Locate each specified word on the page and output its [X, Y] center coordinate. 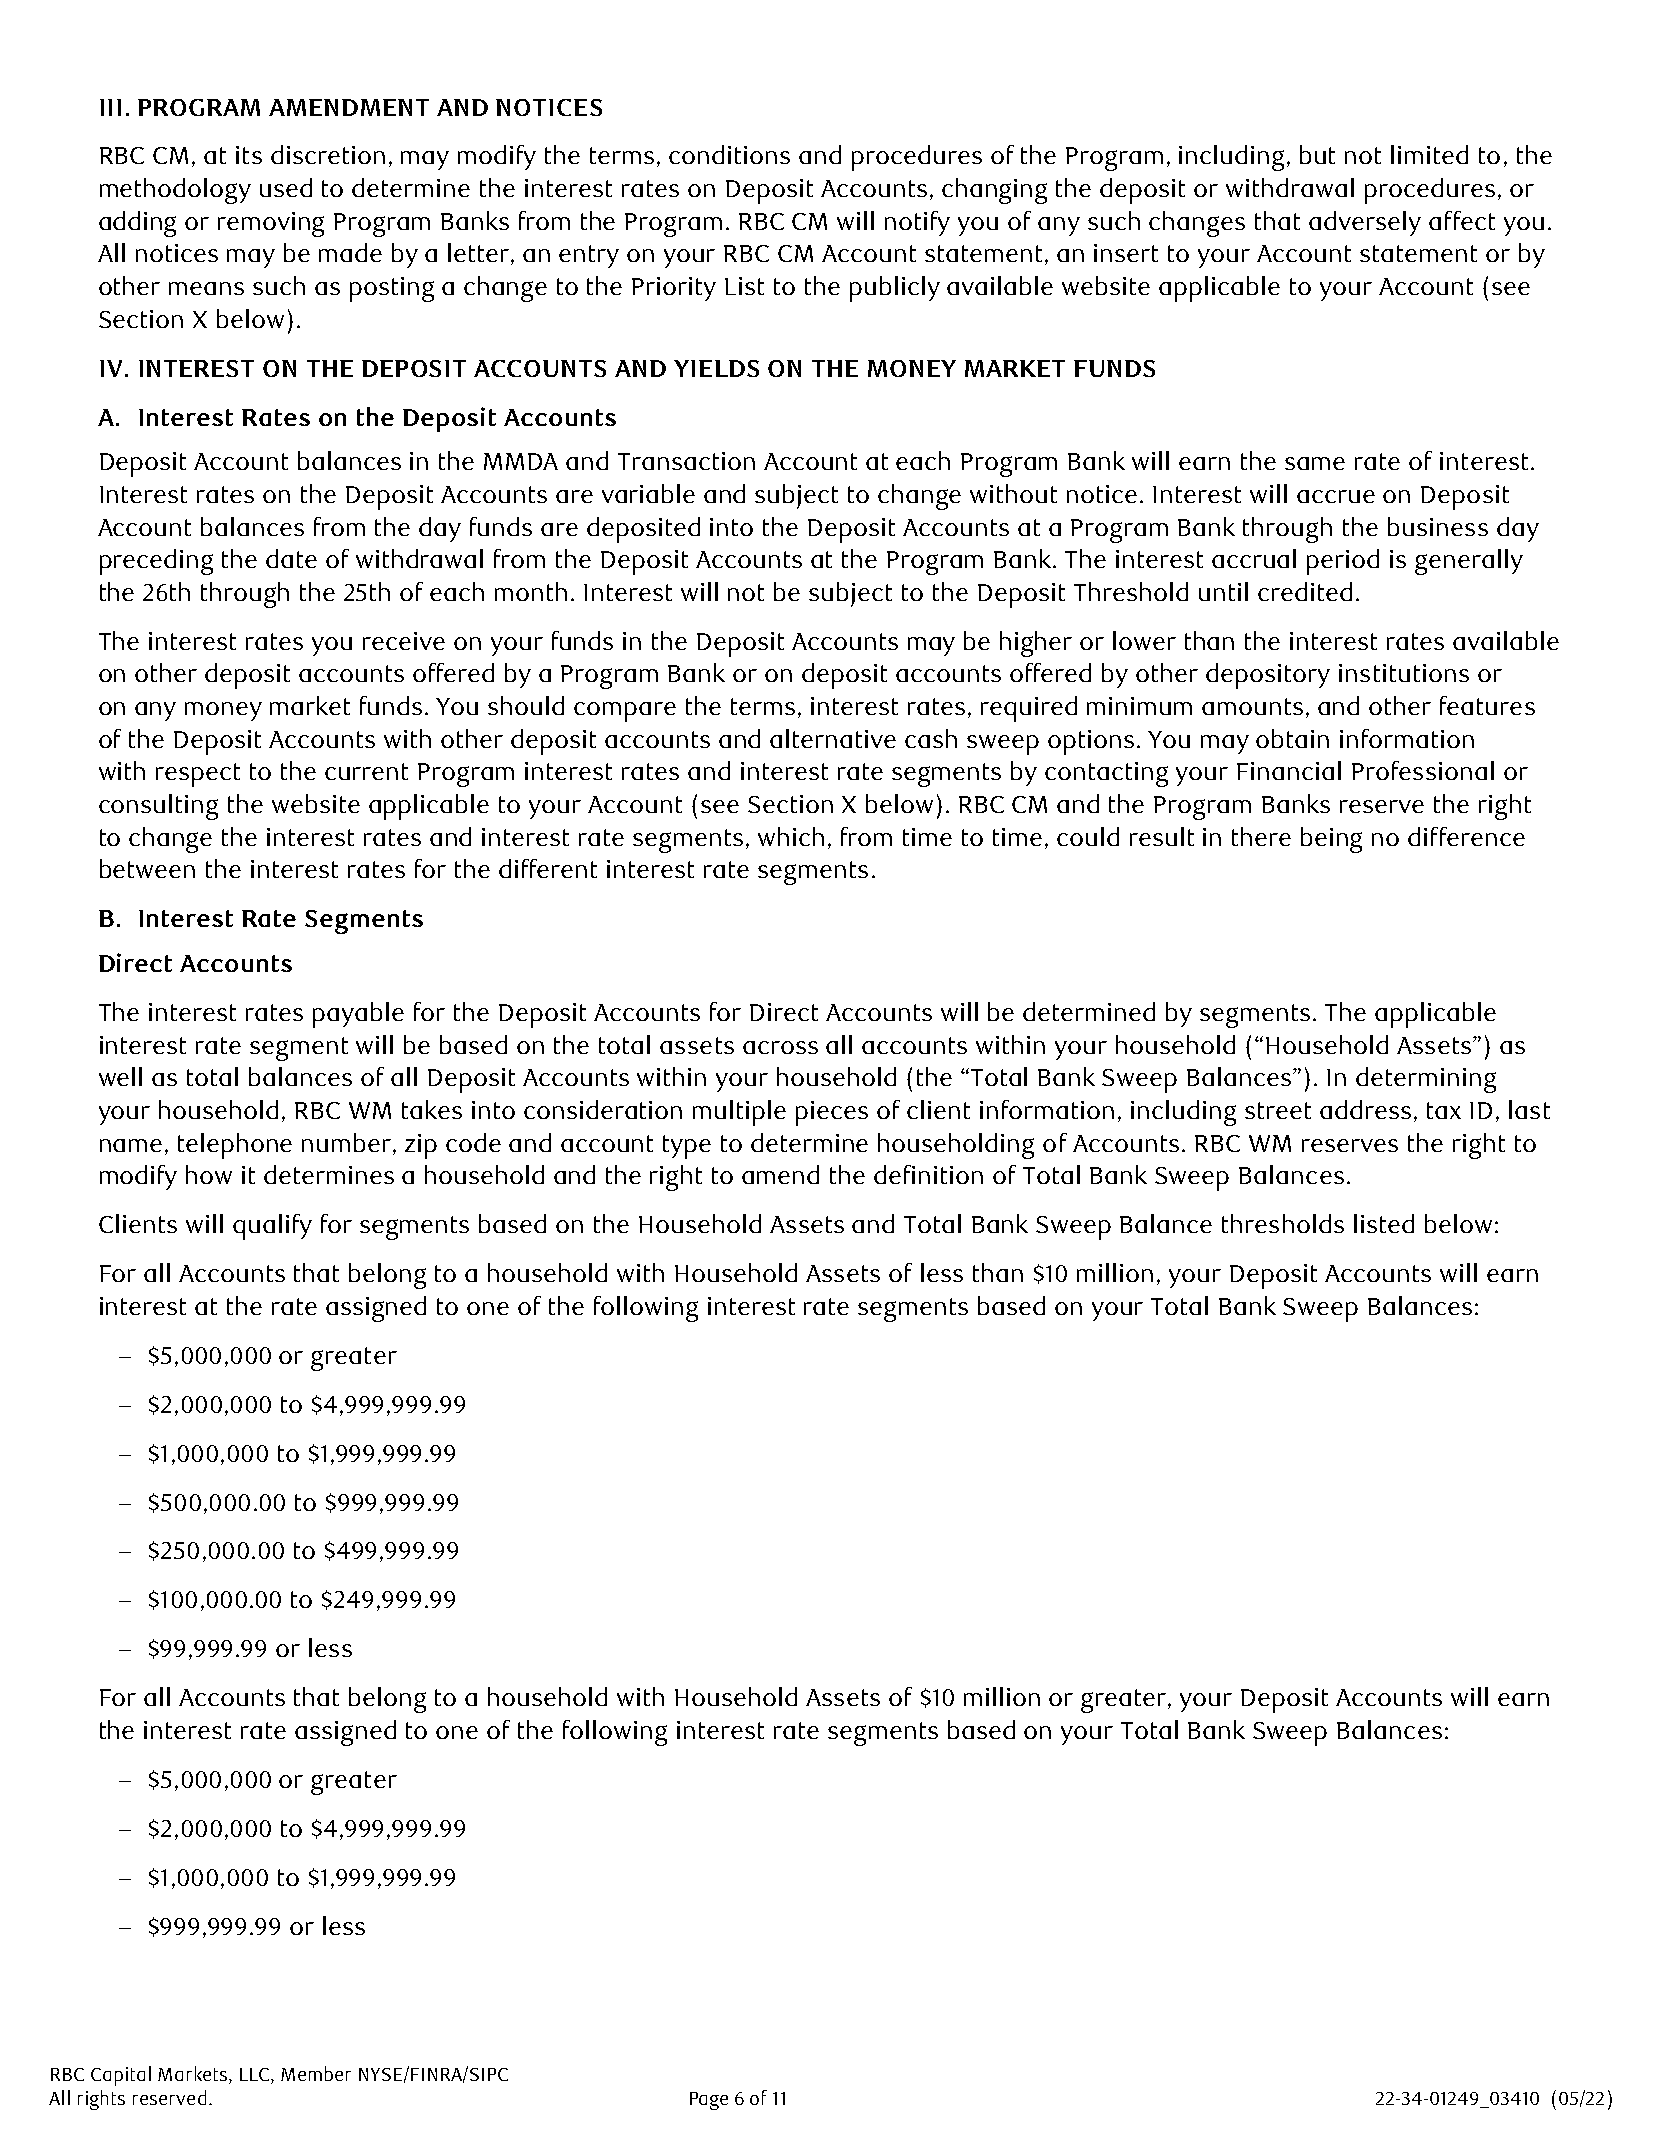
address [1365, 1109]
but [1317, 154]
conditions [729, 154]
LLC [256, 2074]
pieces [832, 1113]
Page [709, 2101]
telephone [235, 1146]
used [286, 187]
